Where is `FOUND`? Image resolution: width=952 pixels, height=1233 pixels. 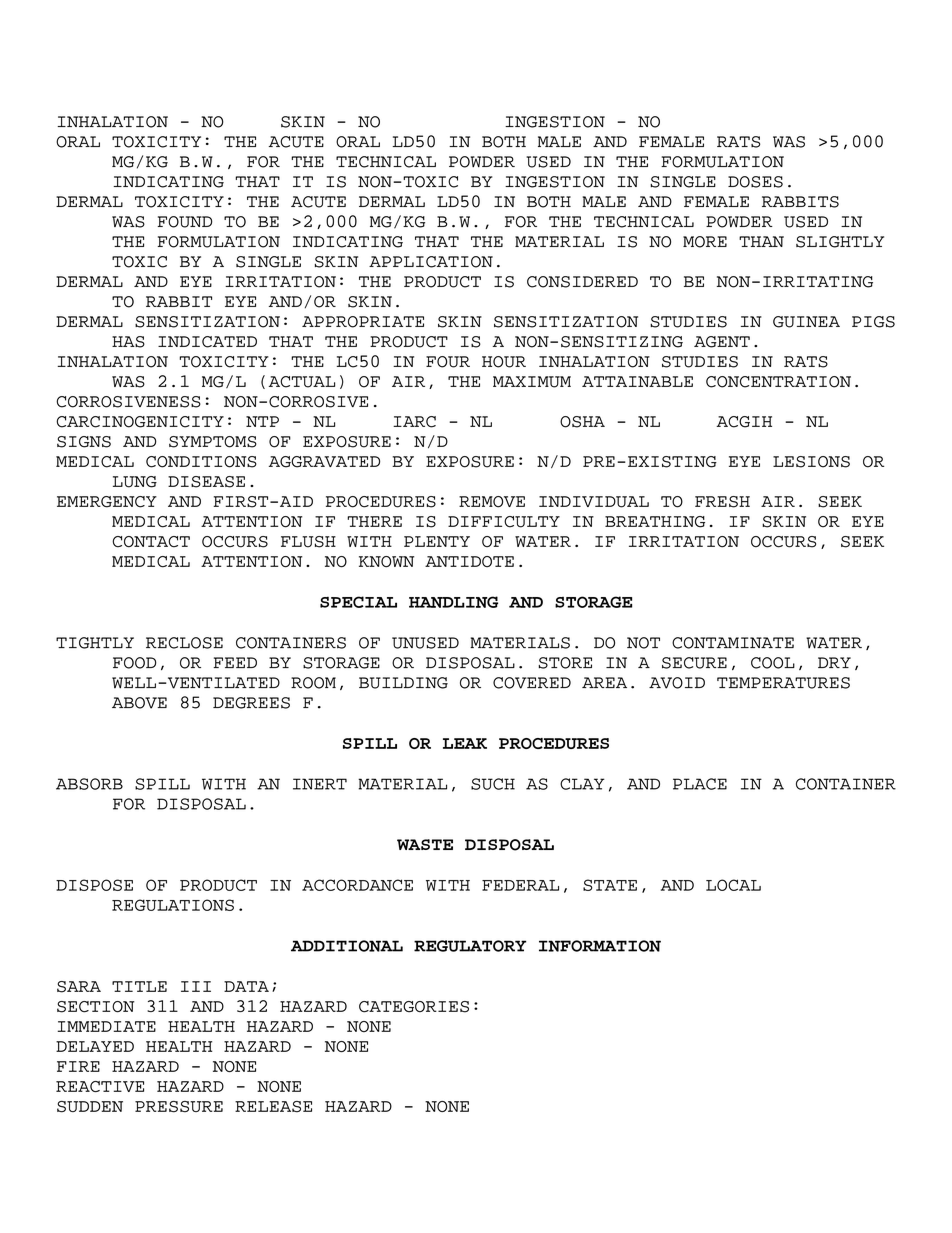 FOUND is located at coordinates (184, 222).
